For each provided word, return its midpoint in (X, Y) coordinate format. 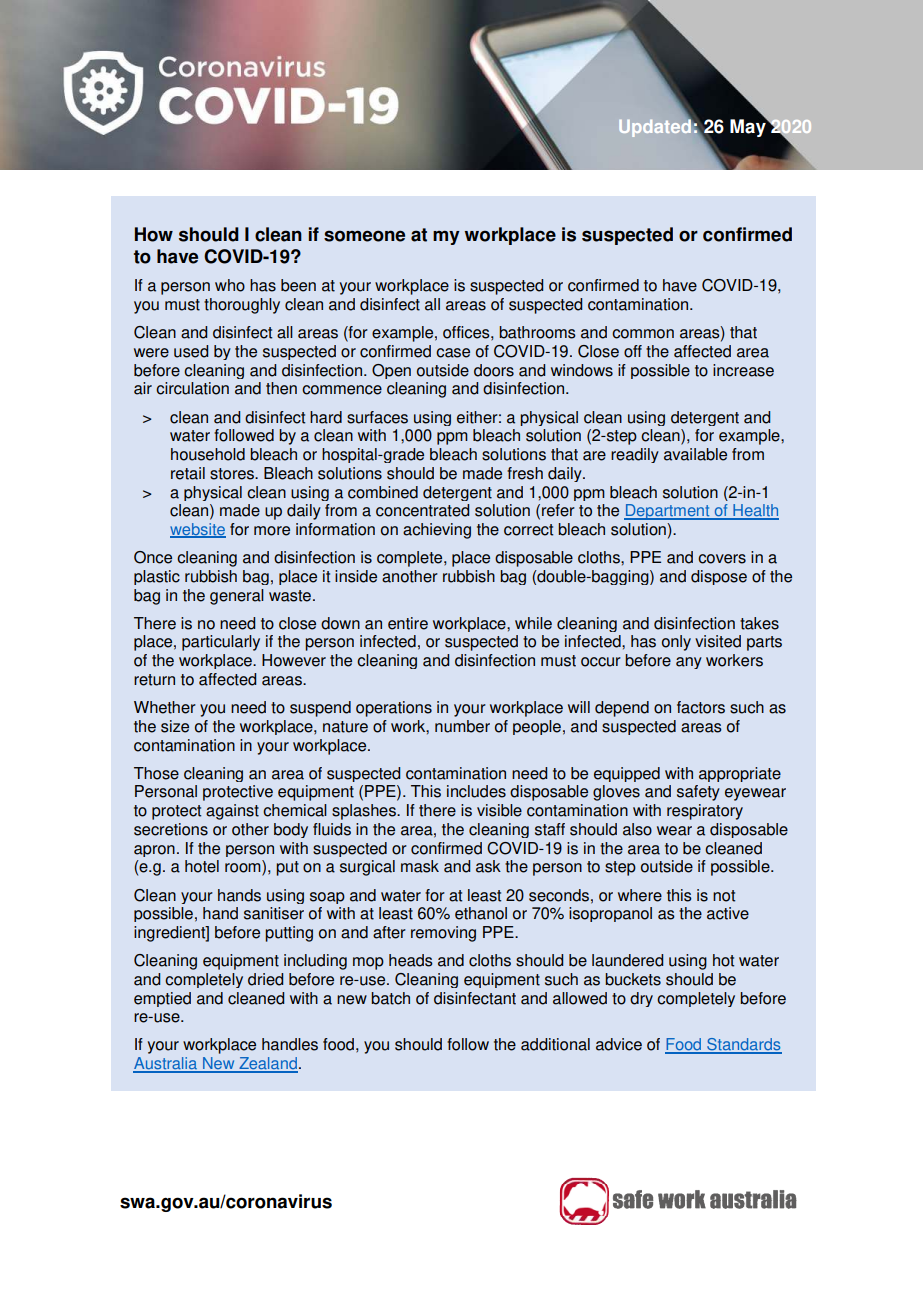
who (230, 285)
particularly (221, 643)
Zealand (267, 1064)
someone (364, 236)
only (676, 643)
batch (390, 998)
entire (408, 623)
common (643, 334)
